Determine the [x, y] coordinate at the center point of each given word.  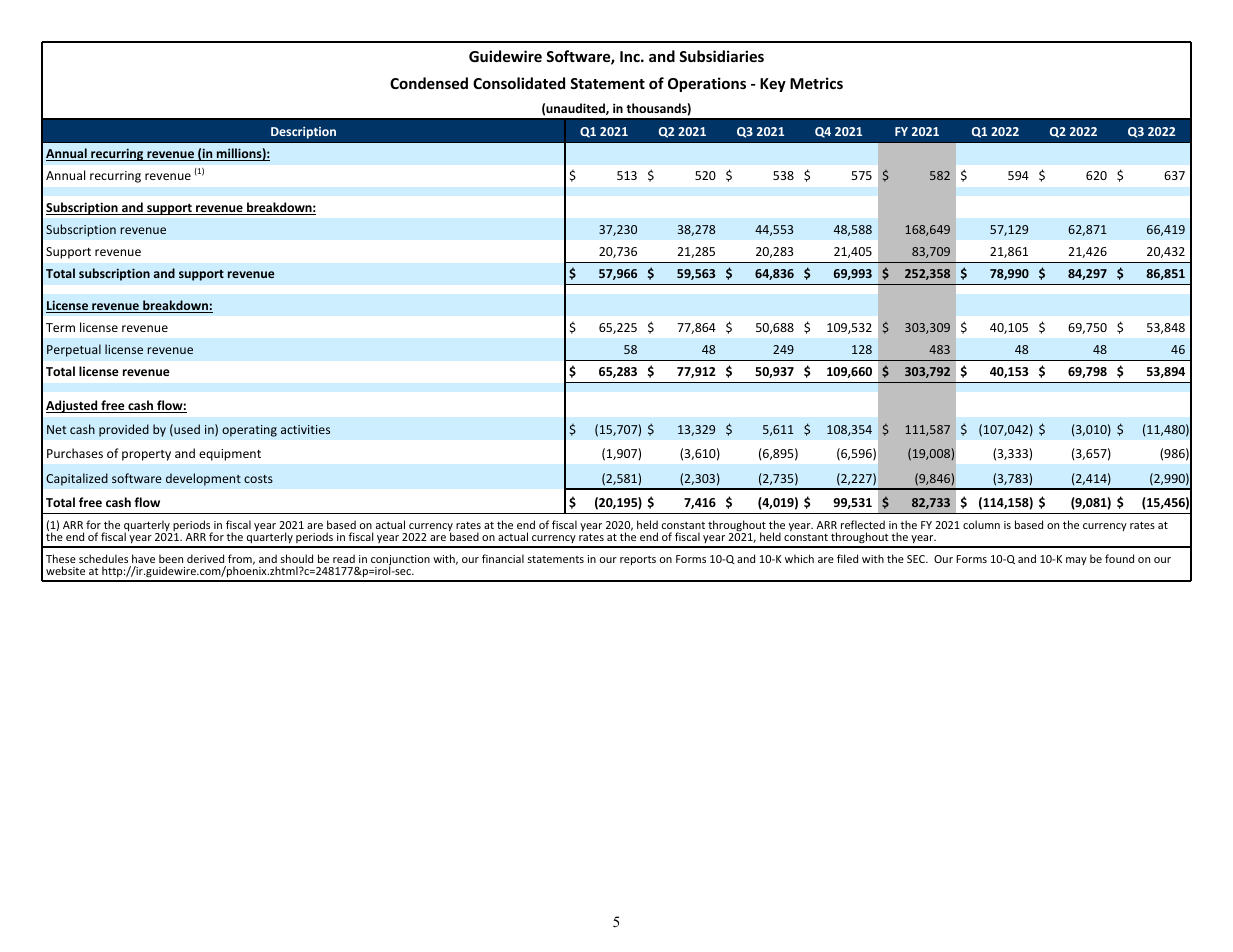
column [981, 524]
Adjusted [73, 406]
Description [303, 133]
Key [773, 85]
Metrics [816, 83]
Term [60, 327]
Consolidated [519, 83]
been [171, 558]
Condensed [429, 83]
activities [305, 429]
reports [638, 560]
